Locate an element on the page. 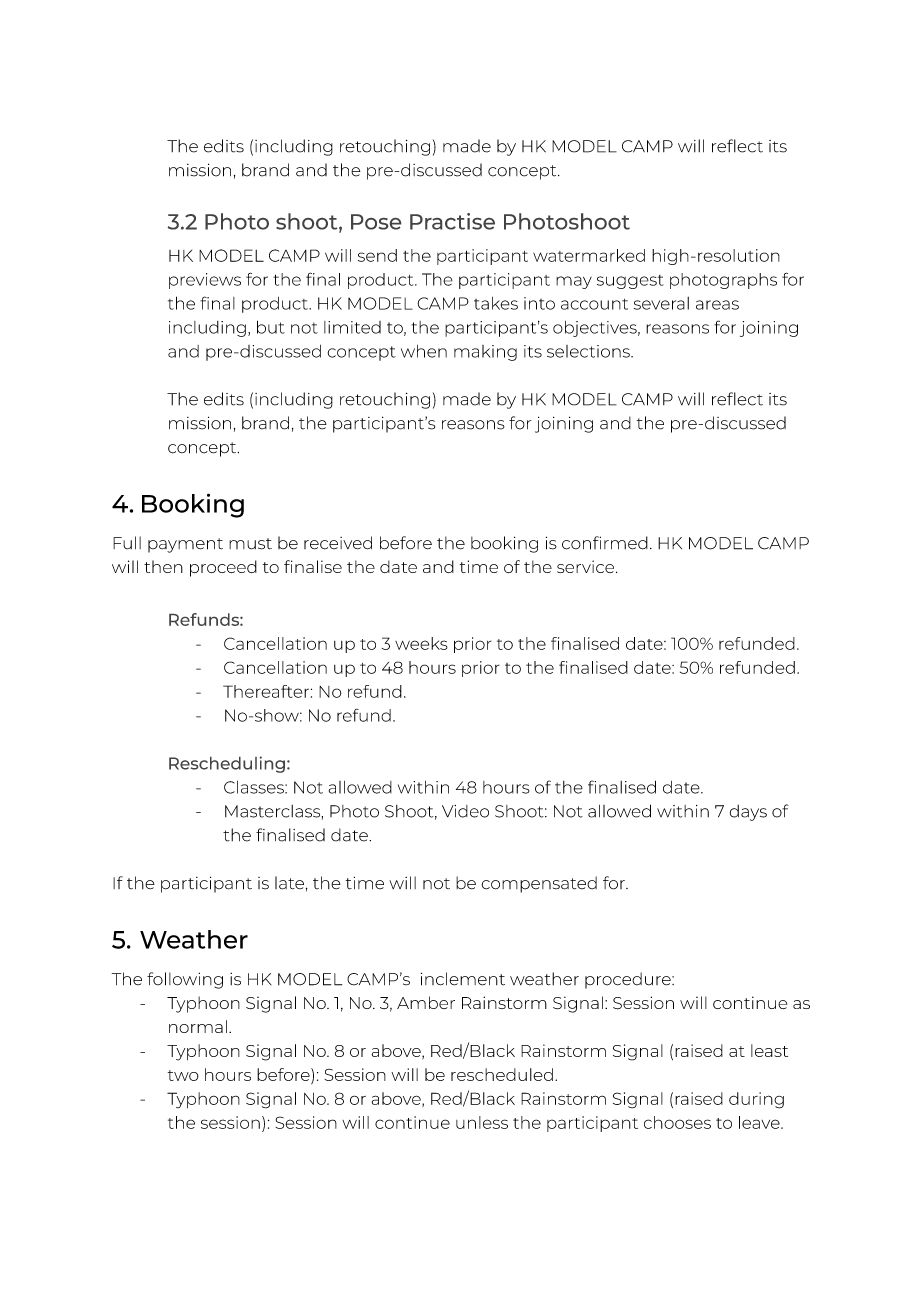 This document has height=1307, width=924. suggest is located at coordinates (630, 282).
